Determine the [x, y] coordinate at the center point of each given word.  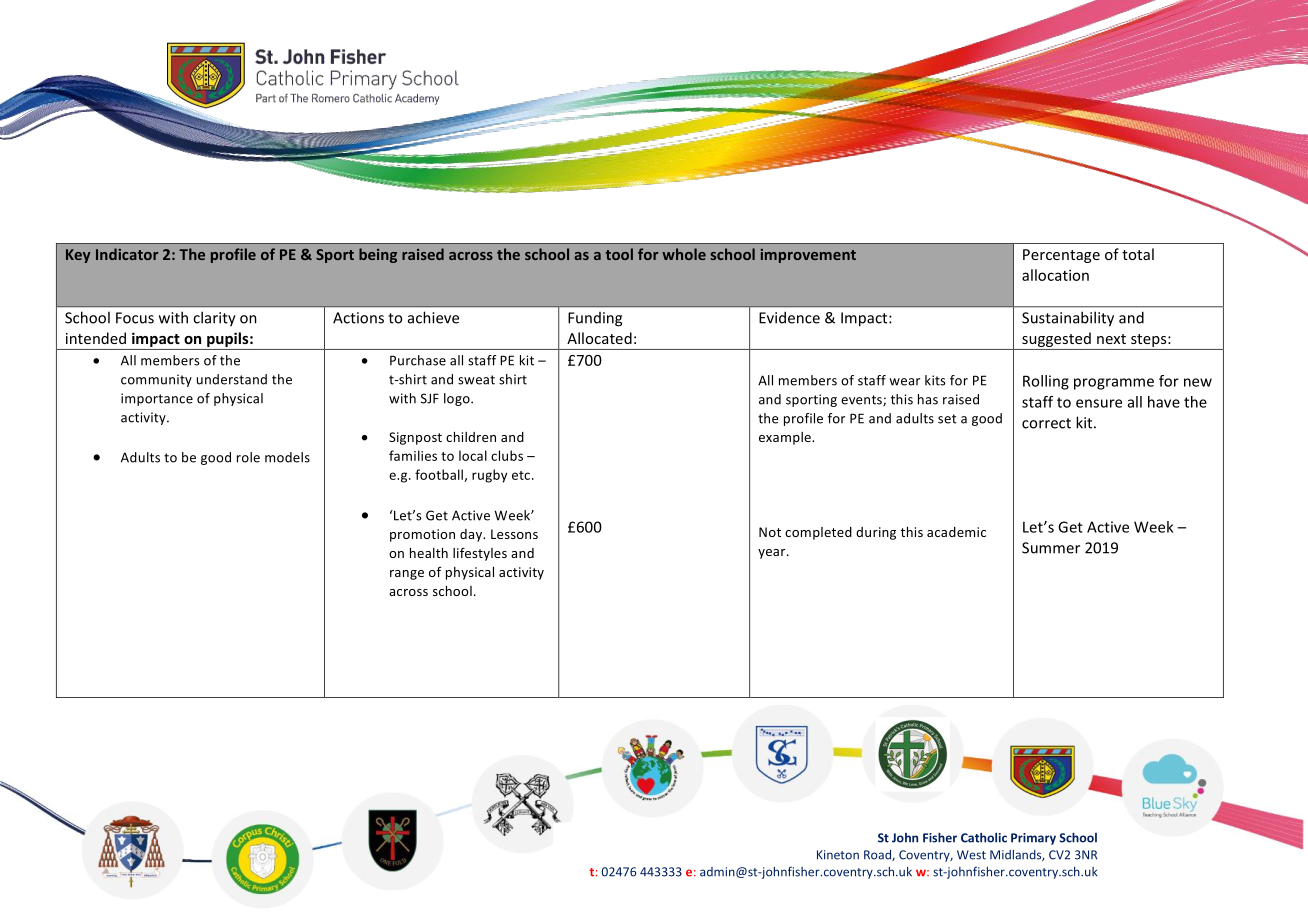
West [971, 855]
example [786, 438]
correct [1046, 423]
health [429, 553]
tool [619, 254]
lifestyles [480, 554]
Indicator [127, 254]
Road [878, 855]
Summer [1051, 548]
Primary [1033, 839]
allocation [1055, 275]
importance [157, 399]
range [407, 575]
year [773, 554]
